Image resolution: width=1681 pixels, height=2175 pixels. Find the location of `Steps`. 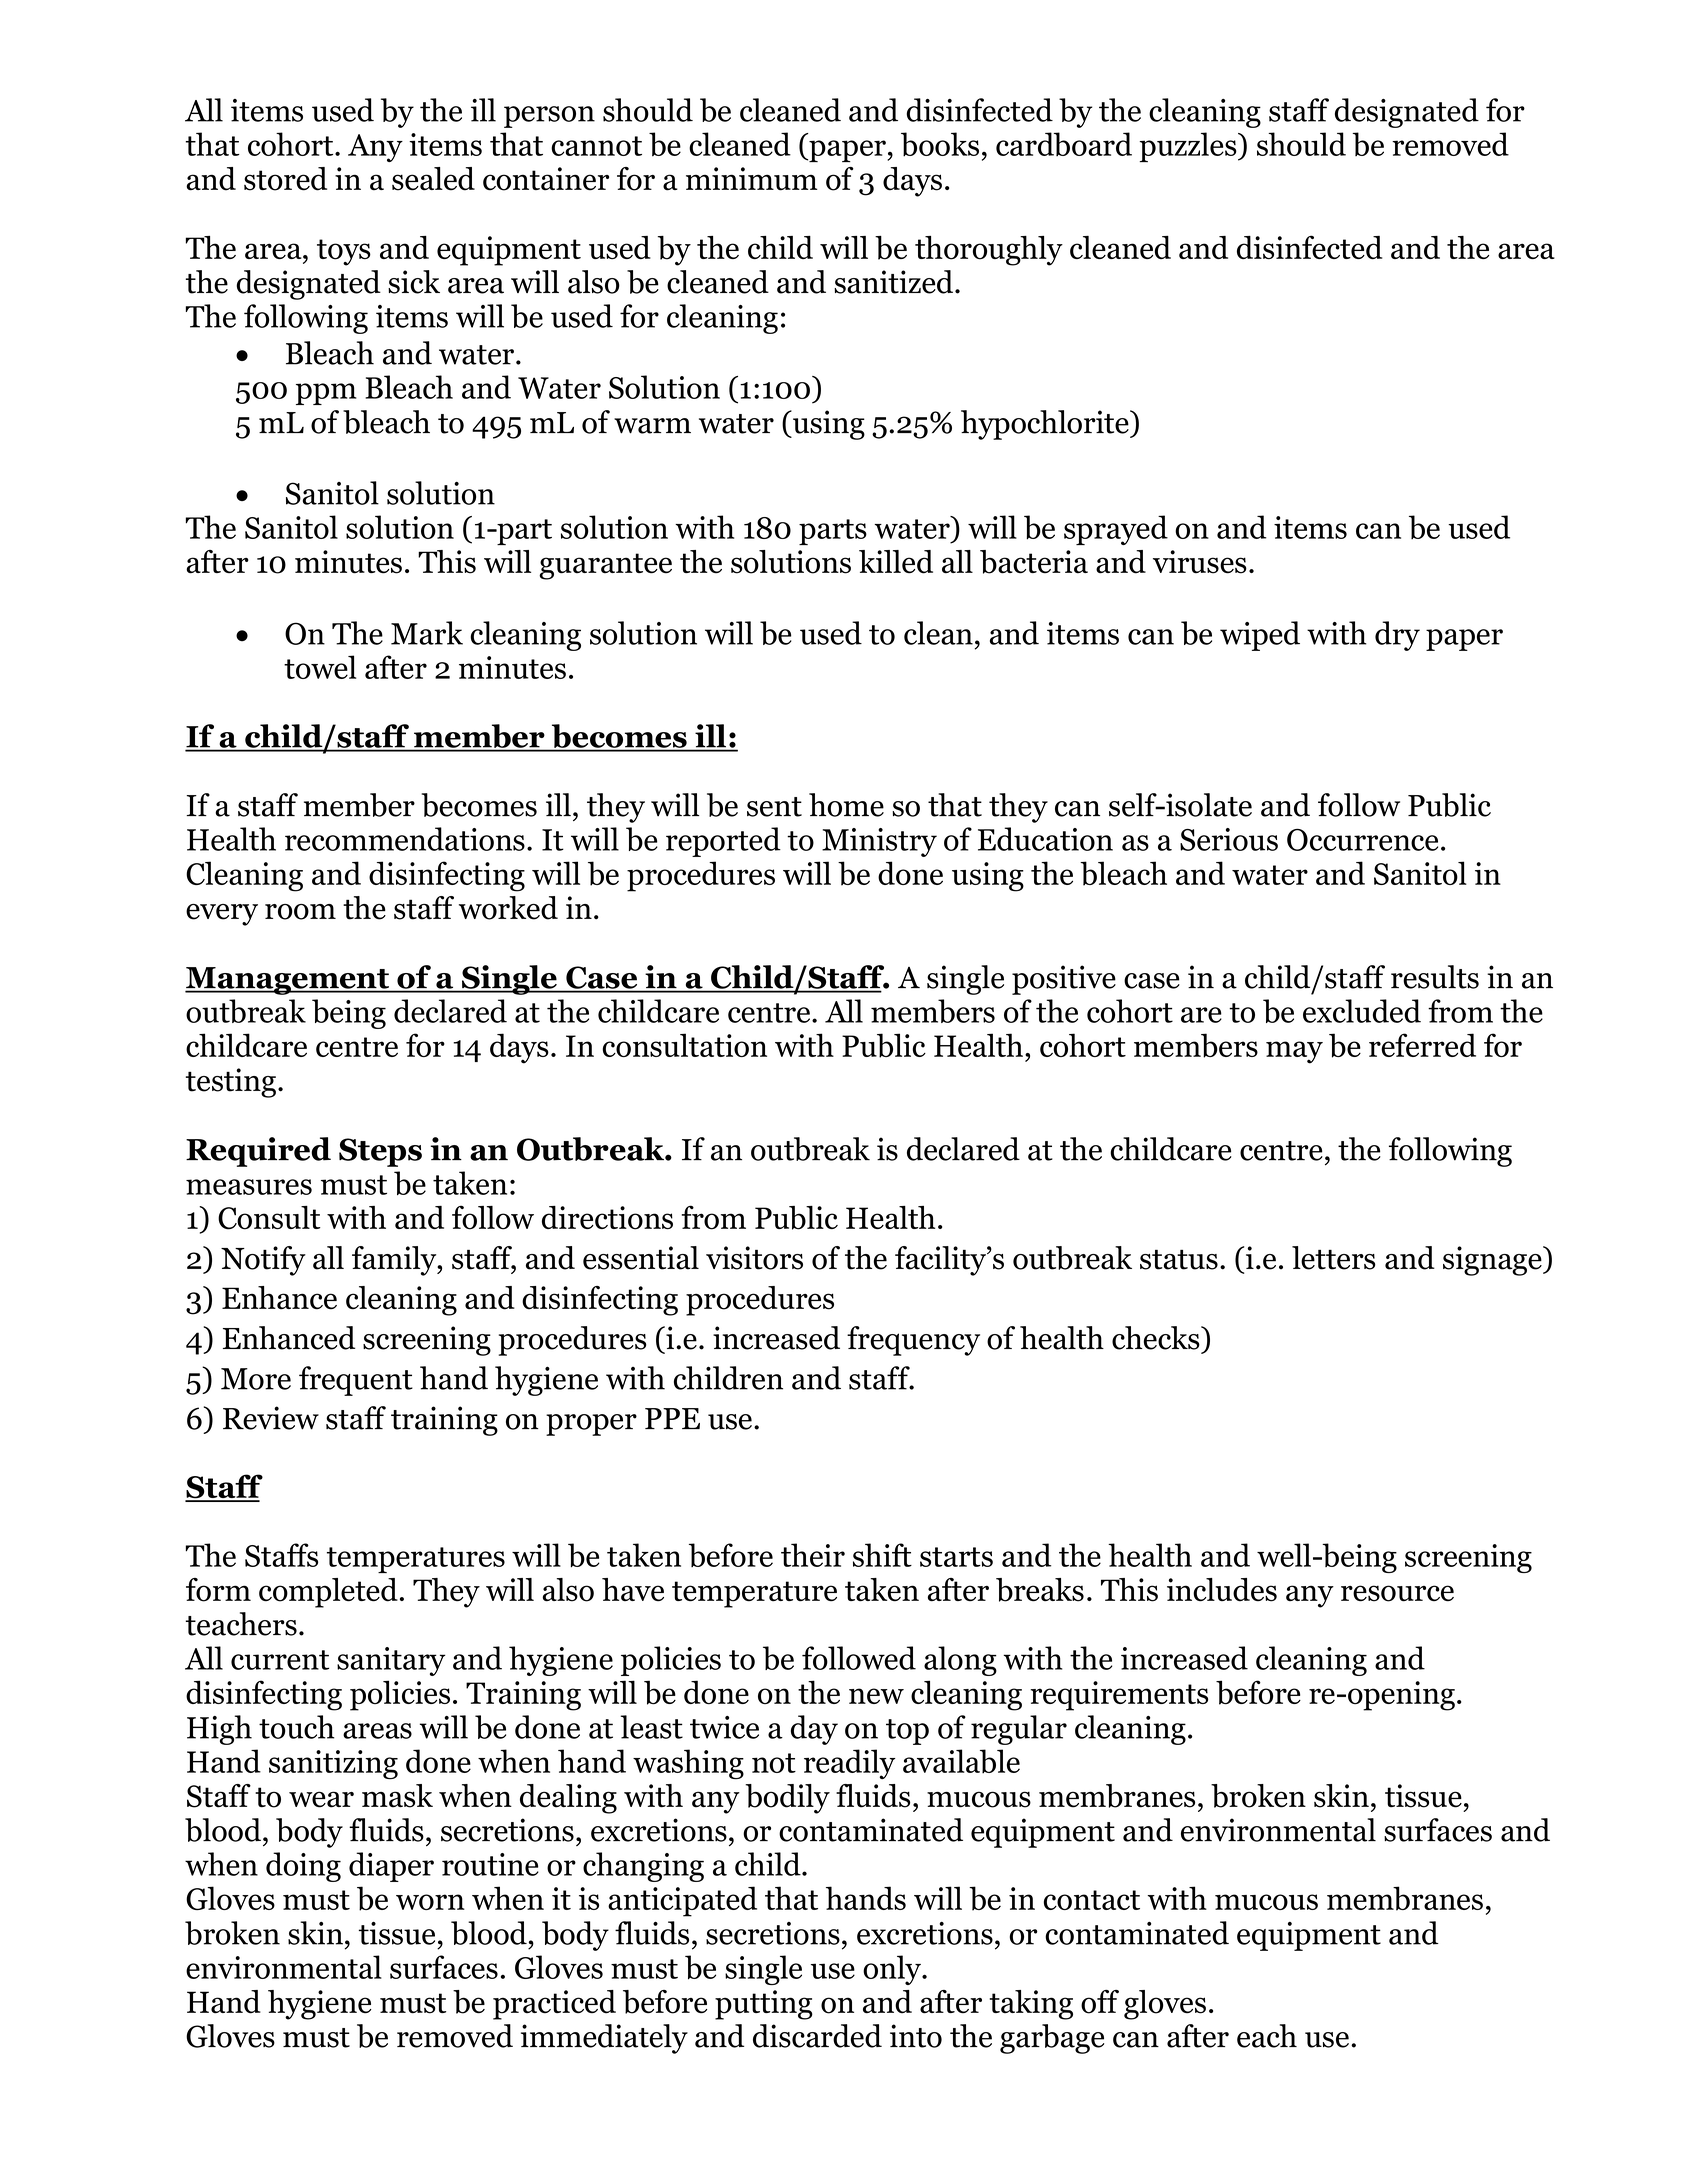

Steps is located at coordinates (380, 1152).
